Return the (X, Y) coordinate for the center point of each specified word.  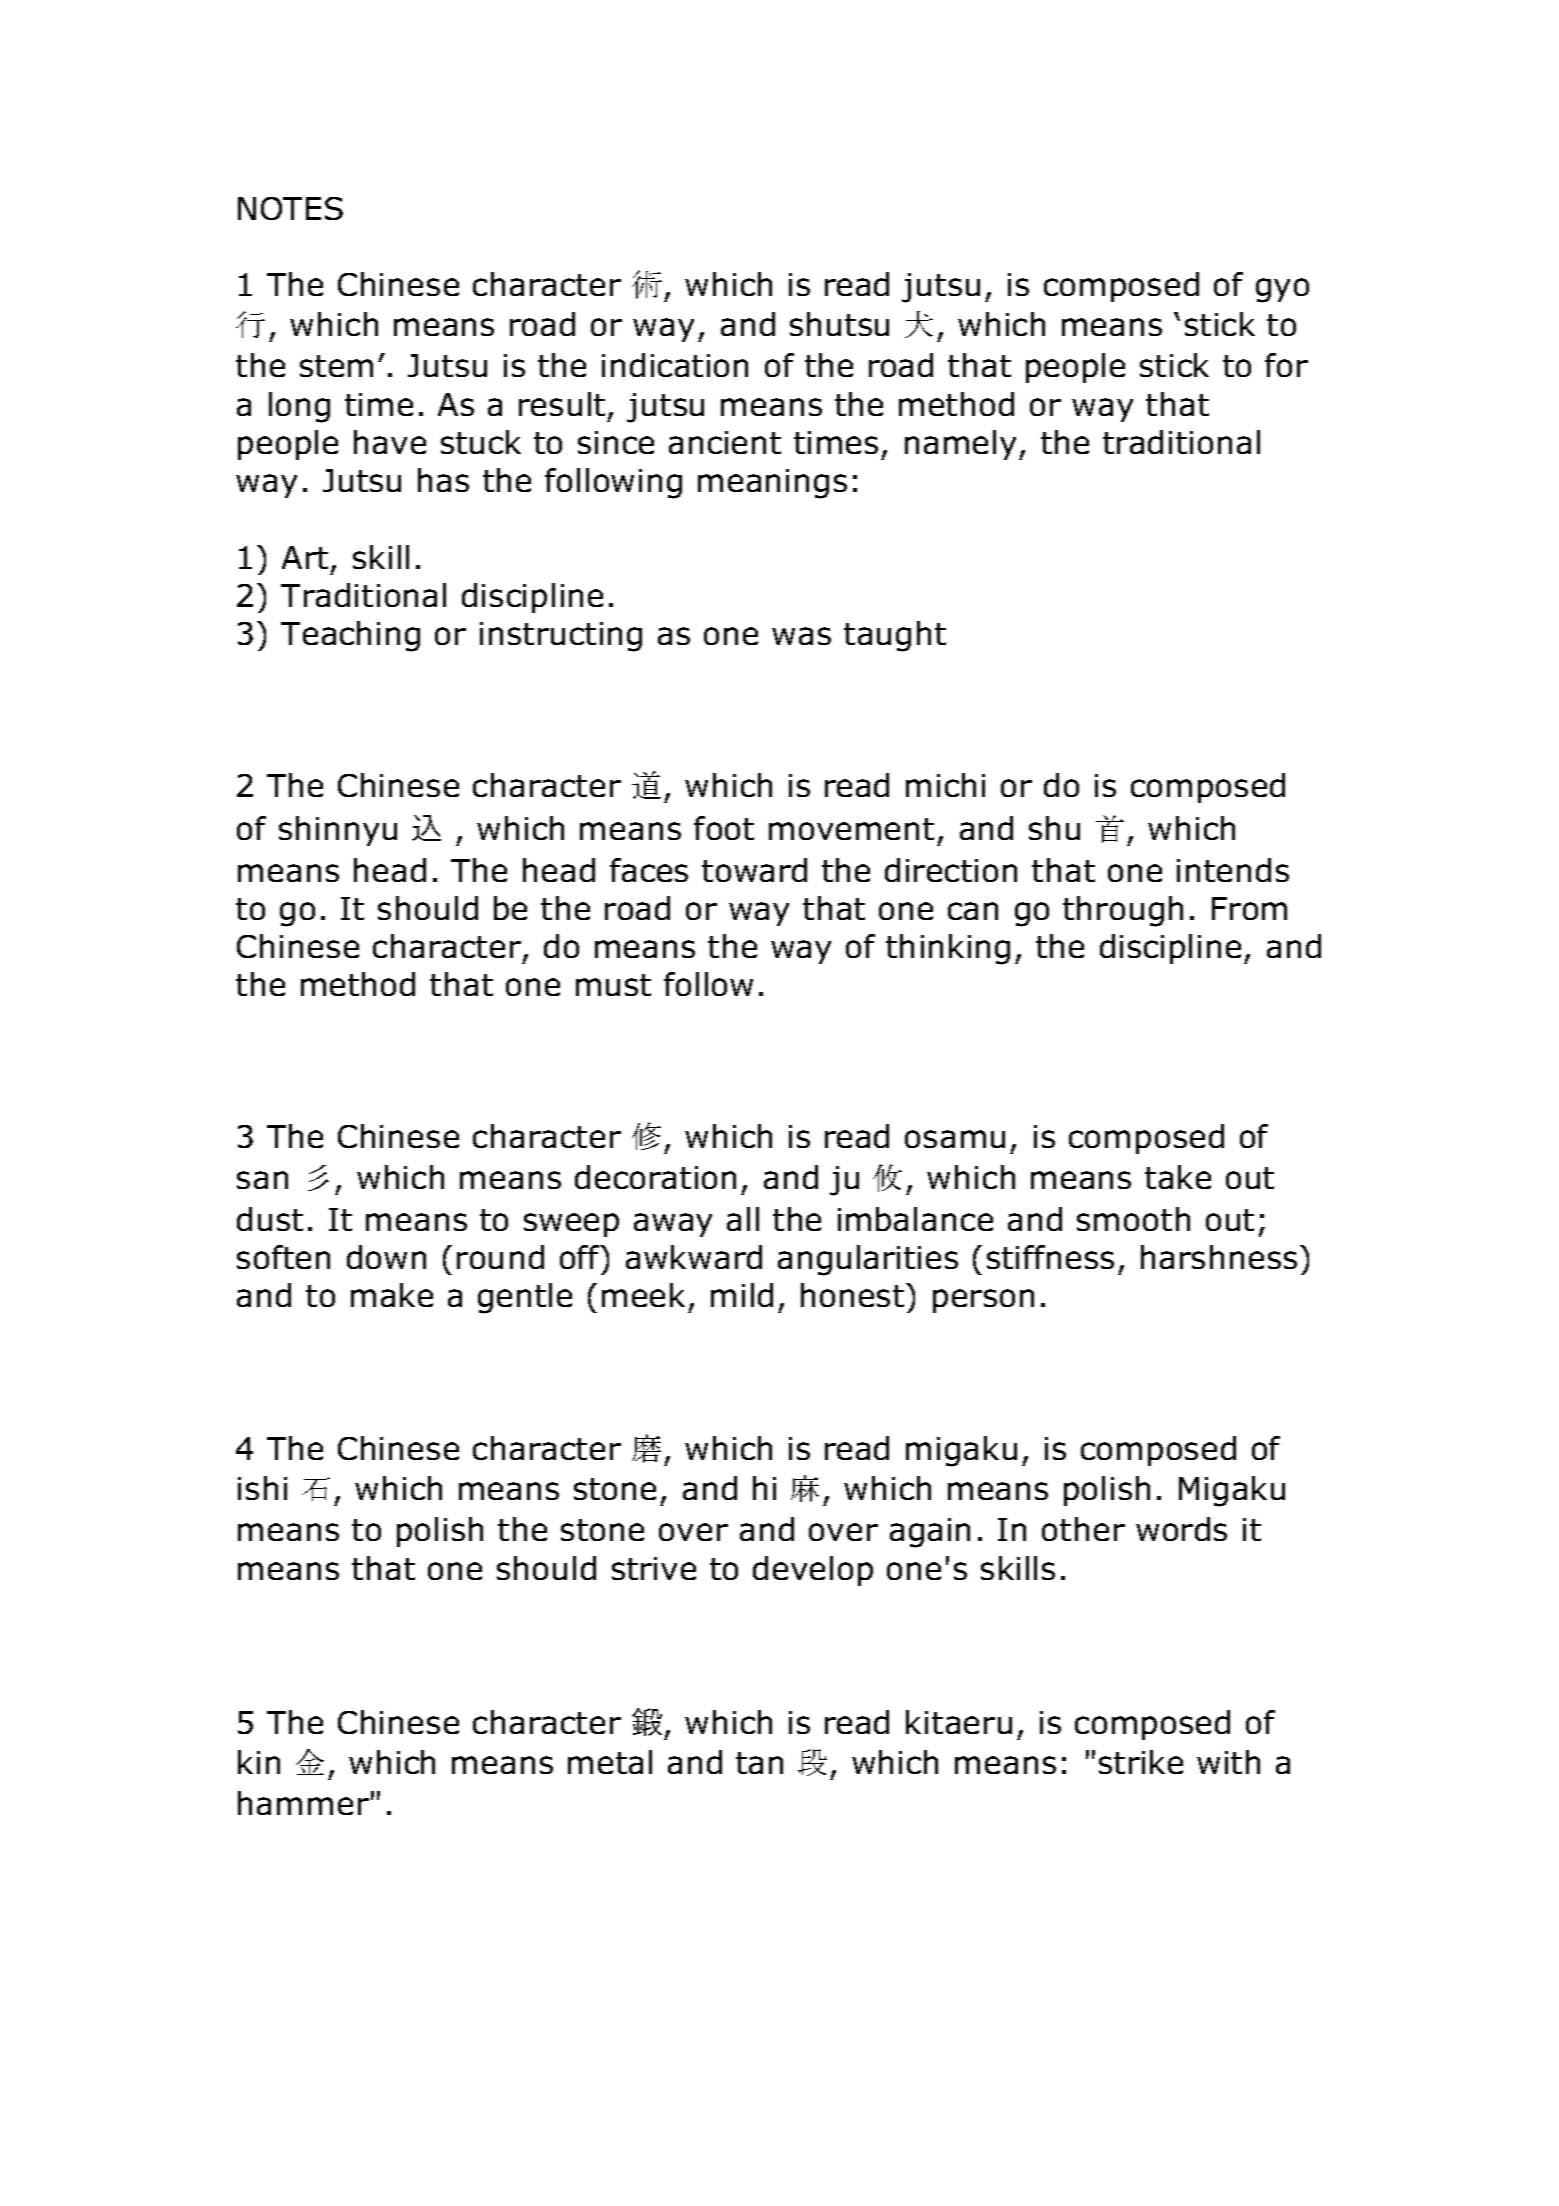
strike (1141, 1762)
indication (675, 365)
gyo (1282, 290)
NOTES (290, 208)
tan (759, 1763)
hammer (303, 1803)
